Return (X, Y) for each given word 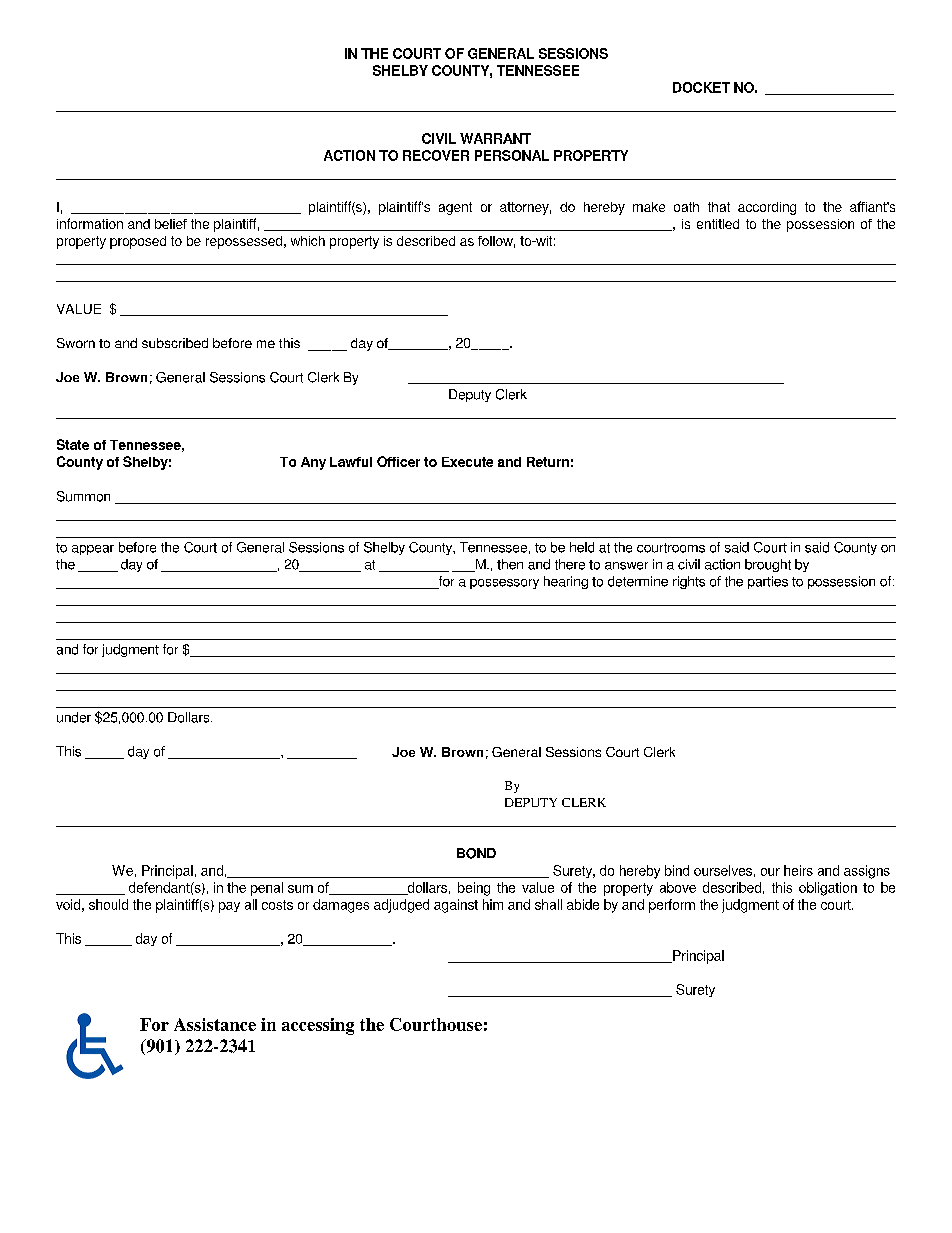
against (456, 906)
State (73, 444)
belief (171, 224)
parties (768, 582)
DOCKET (701, 87)
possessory (504, 584)
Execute (467, 462)
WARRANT (495, 138)
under (74, 717)
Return (548, 462)
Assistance (215, 1024)
